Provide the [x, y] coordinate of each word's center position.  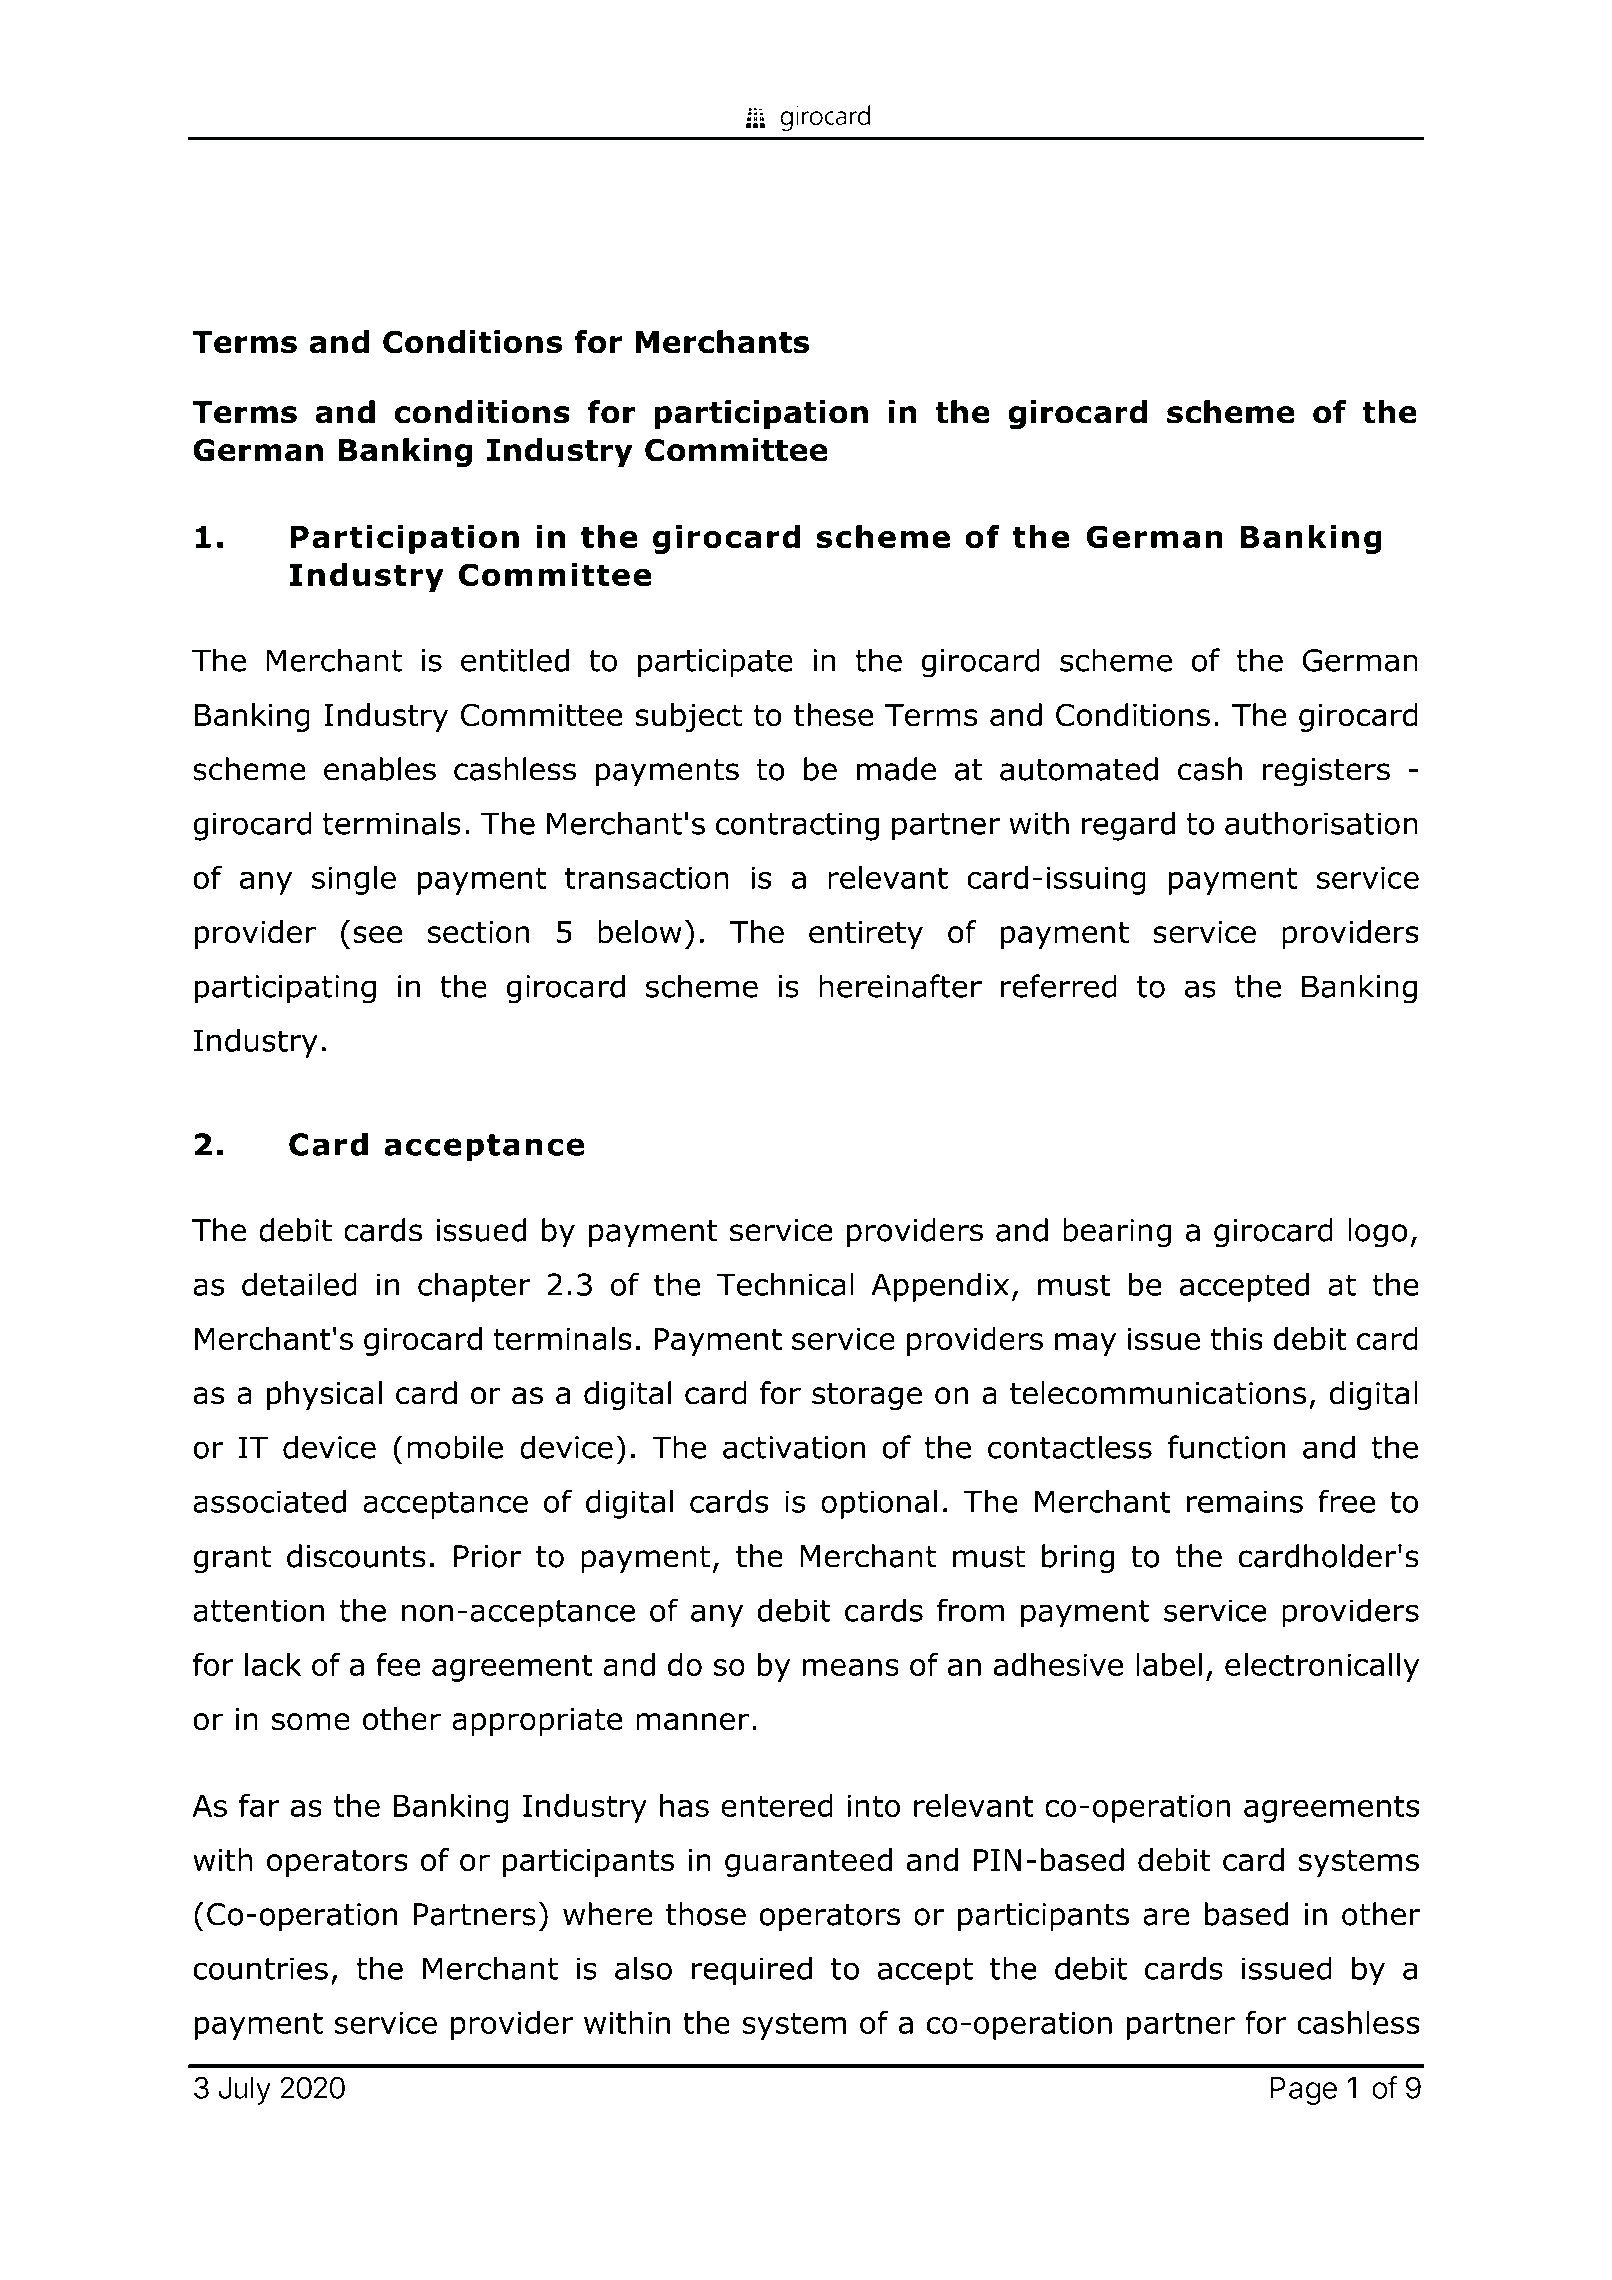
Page [1303, 2091]
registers [1326, 772]
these [834, 715]
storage [867, 1396]
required [752, 1971]
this [1236, 1338]
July [244, 2091]
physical [324, 1395]
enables [380, 769]
